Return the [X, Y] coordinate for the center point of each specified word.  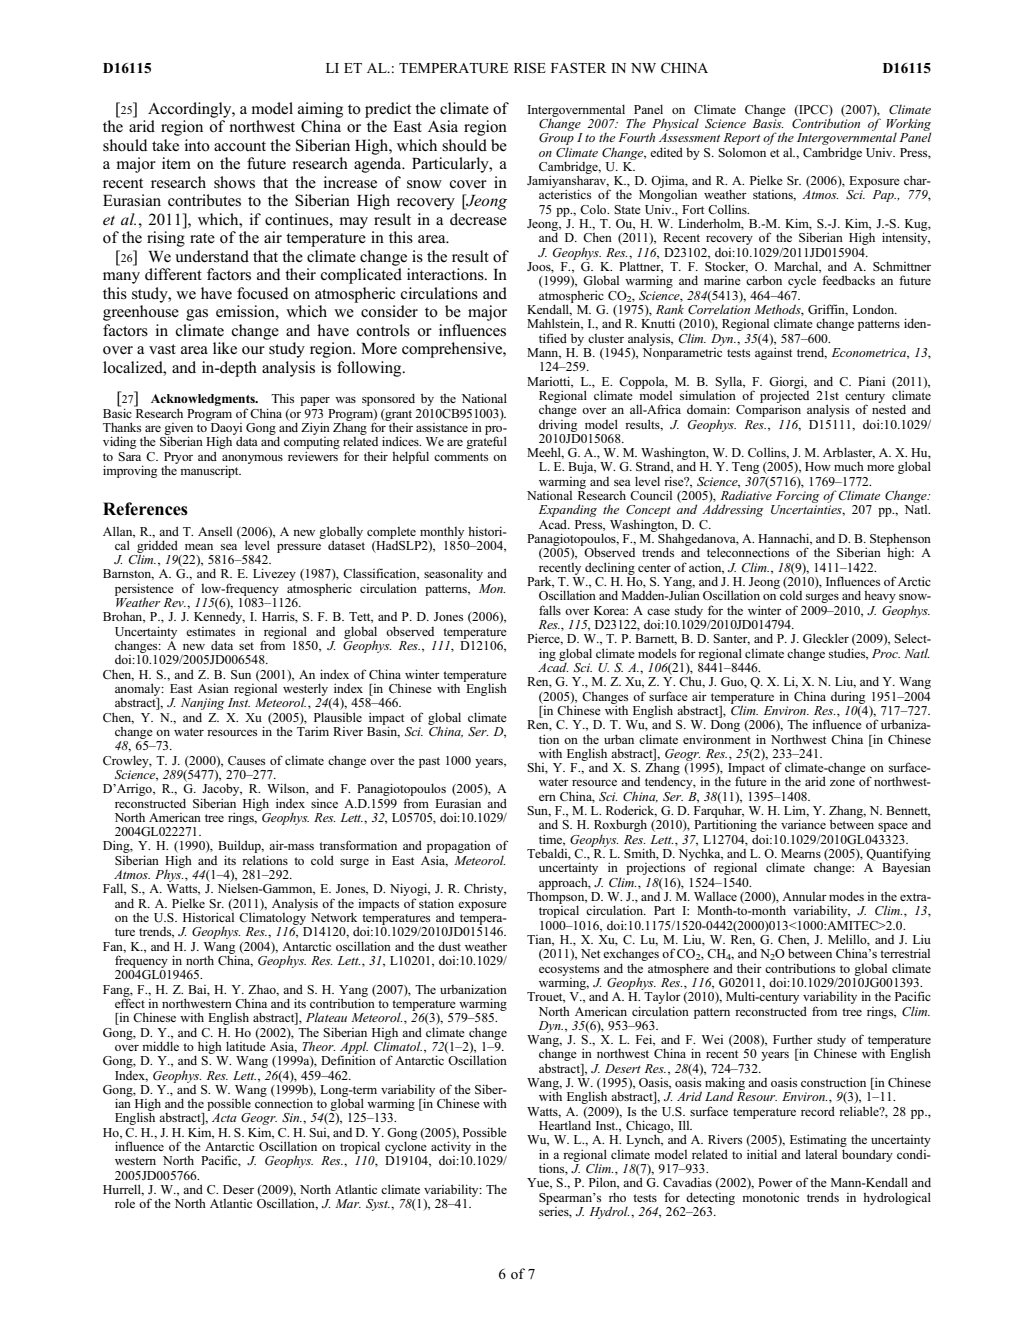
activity [451, 1148]
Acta [224, 1117]
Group [556, 140]
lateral [821, 1154]
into [197, 145]
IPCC [813, 110]
